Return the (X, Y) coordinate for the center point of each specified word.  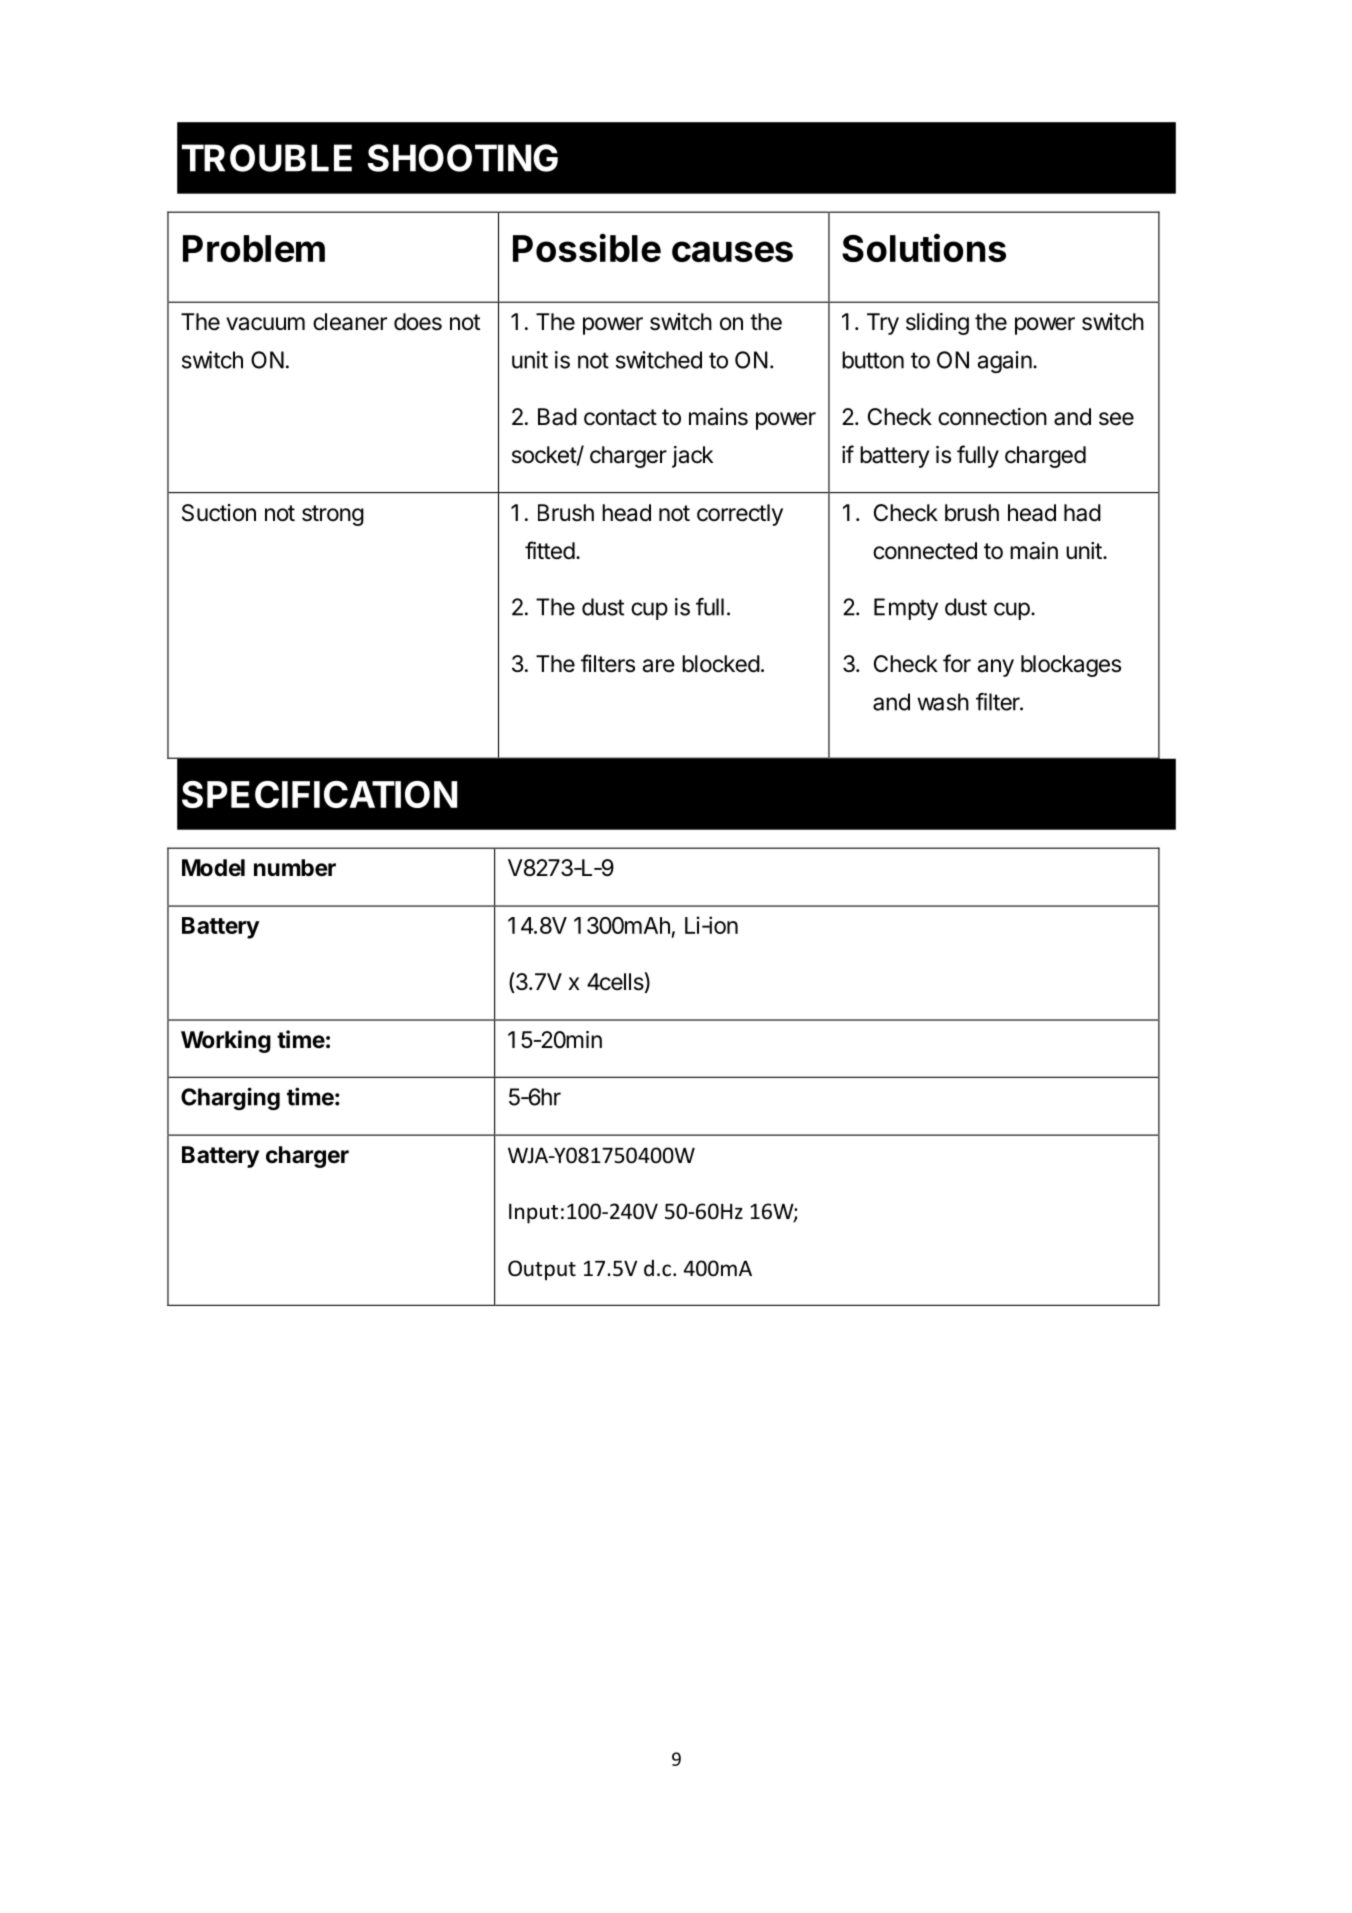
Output (542, 1270)
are (658, 666)
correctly (740, 515)
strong (333, 515)
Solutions (924, 247)
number (295, 868)
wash (943, 702)
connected (925, 551)
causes (732, 251)
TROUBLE (267, 158)
